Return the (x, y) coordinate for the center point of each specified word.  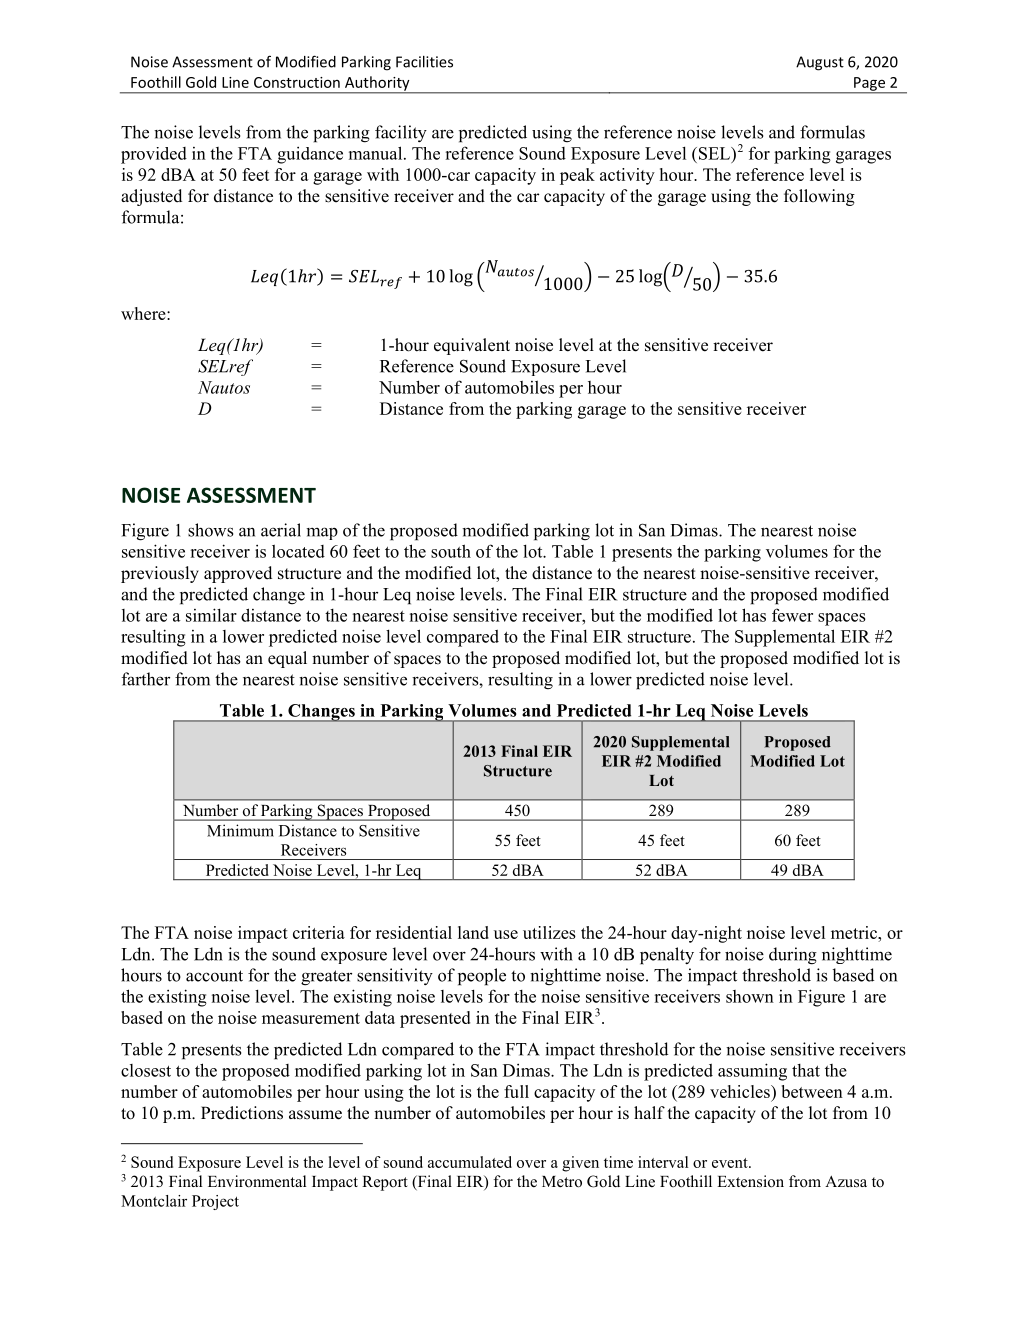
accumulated (470, 1162)
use (506, 934)
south (451, 551)
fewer (792, 615)
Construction (297, 82)
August (820, 63)
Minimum (240, 830)
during (793, 956)
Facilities (424, 62)
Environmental (257, 1181)
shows (210, 530)
